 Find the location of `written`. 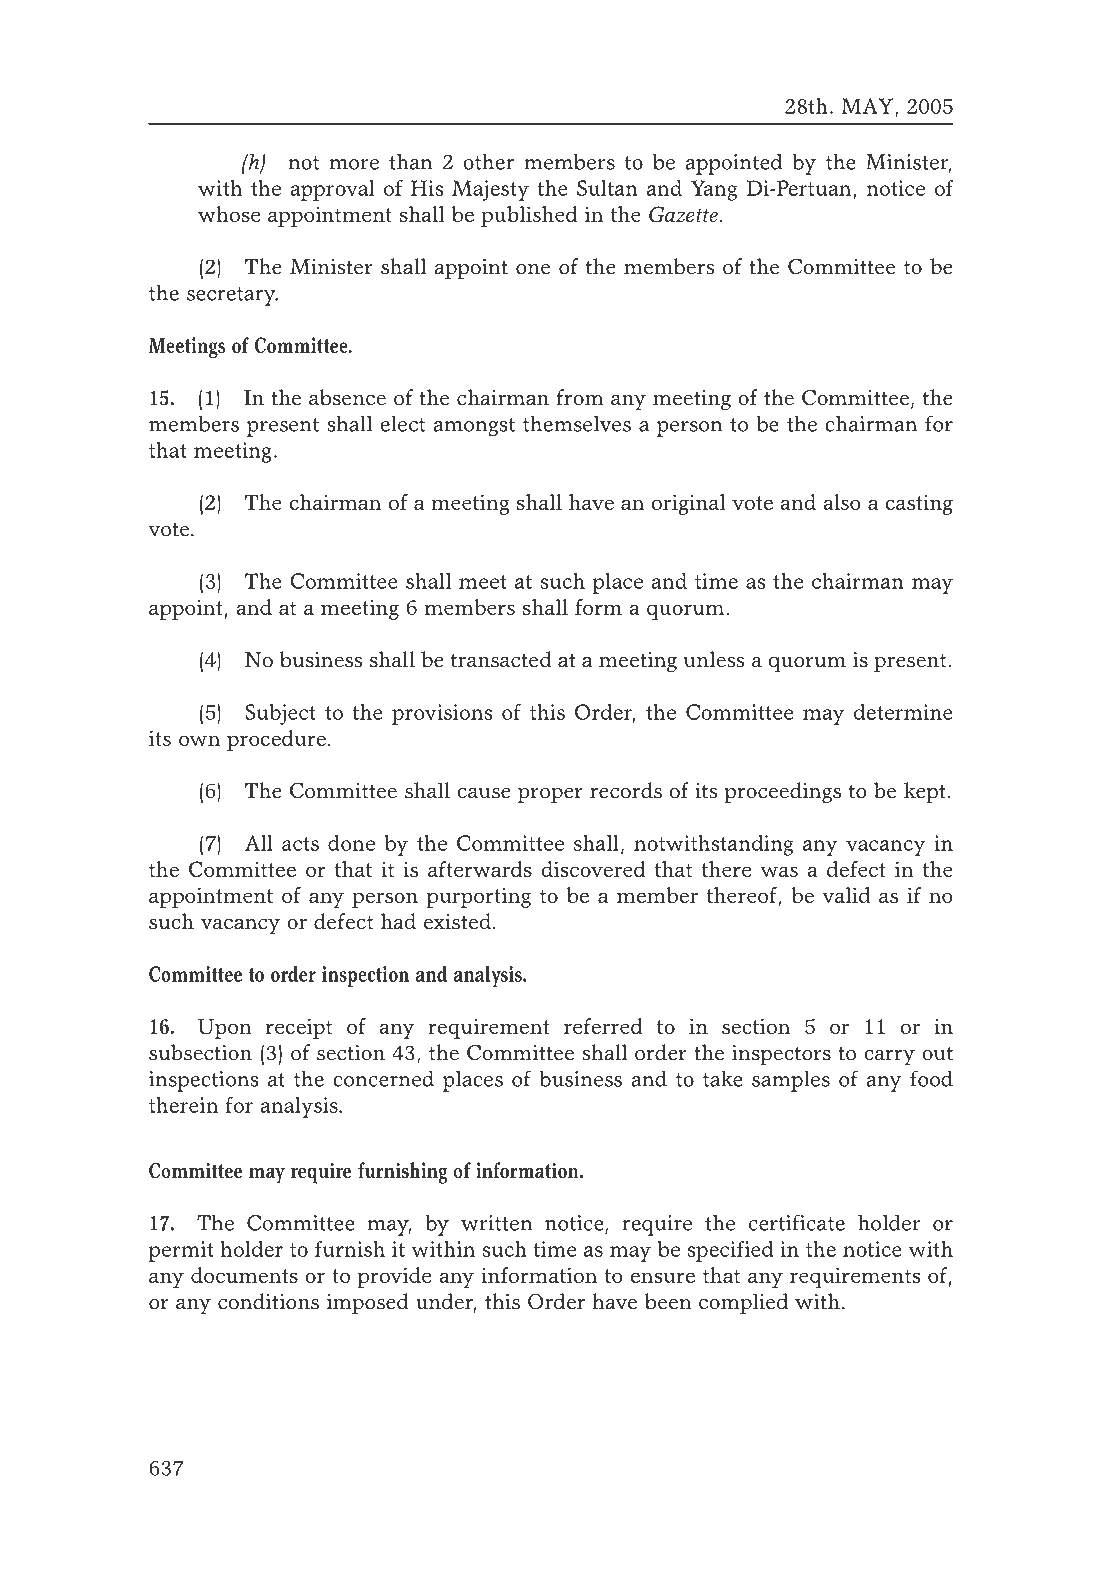

written is located at coordinates (496, 1223).
